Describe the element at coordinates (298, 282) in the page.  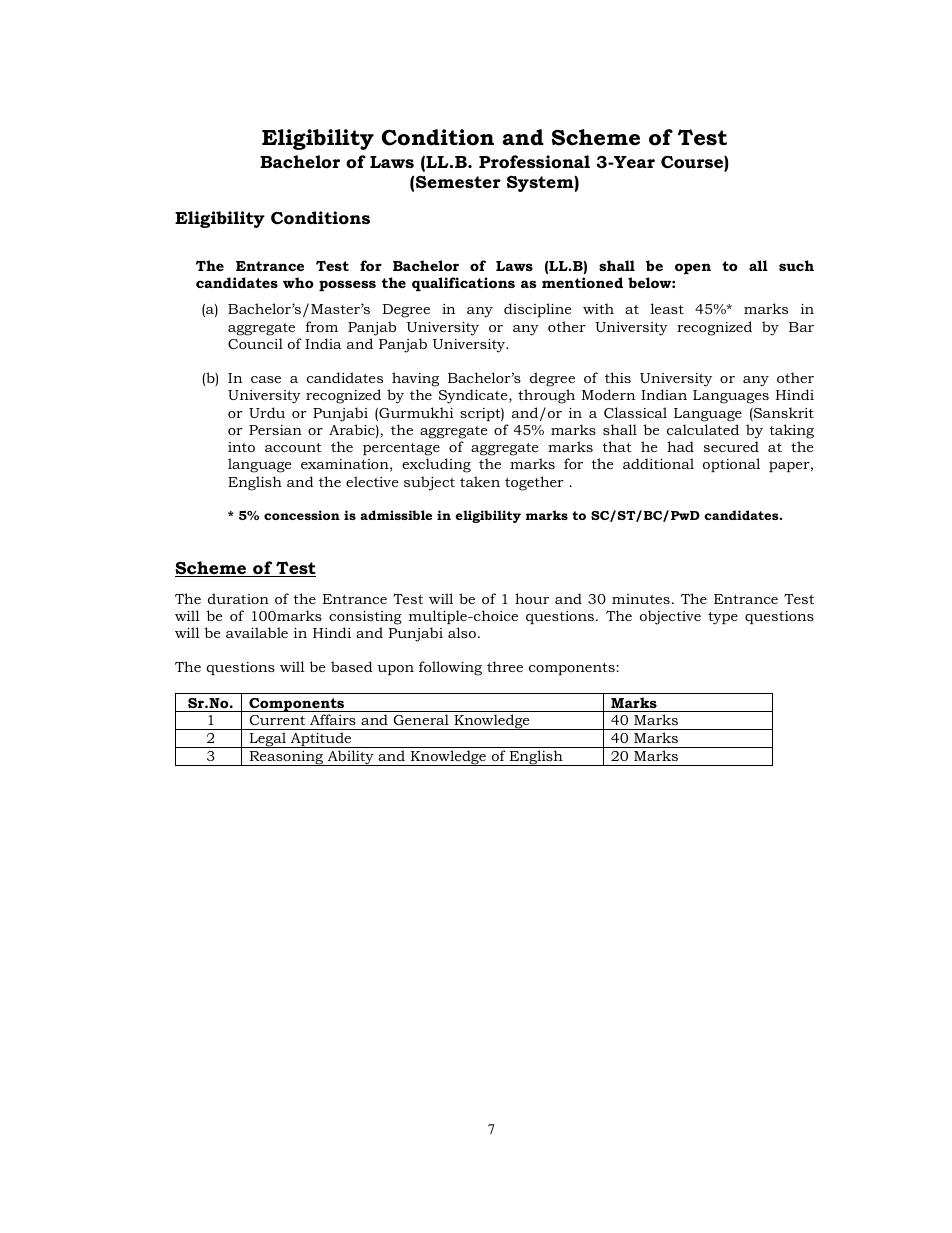
I see `who` at that location.
